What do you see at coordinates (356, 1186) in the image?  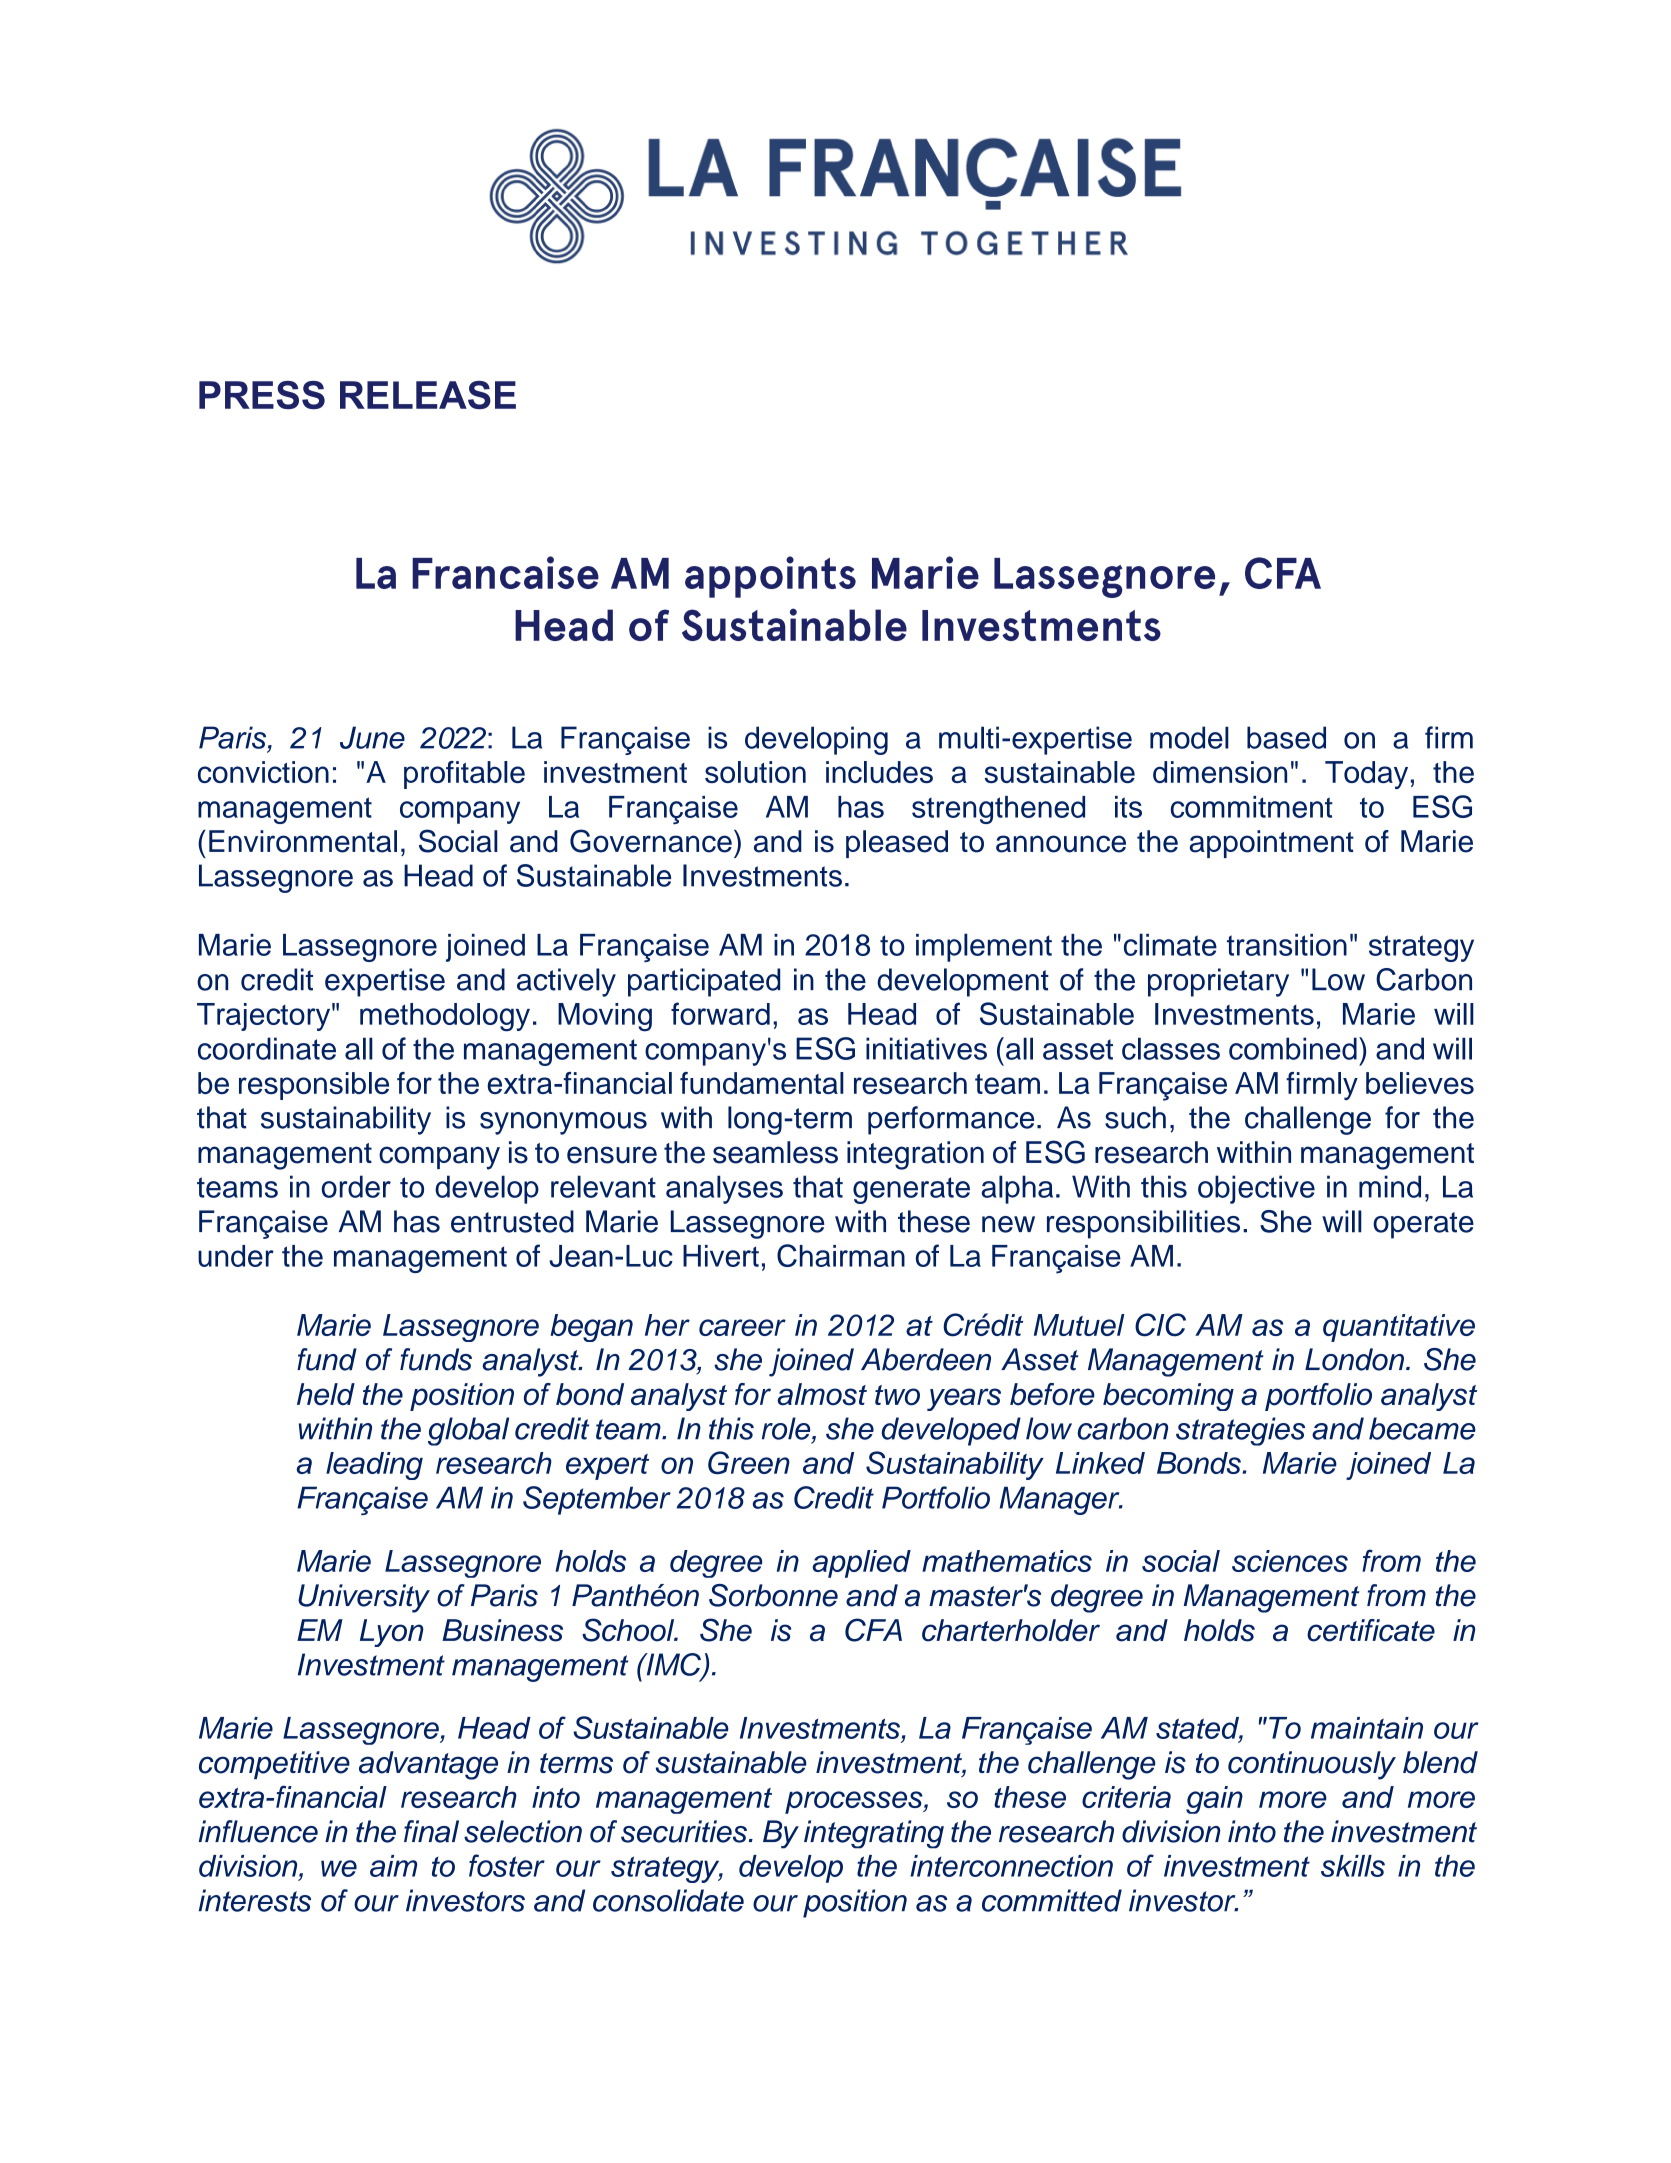 I see `order` at bounding box center [356, 1186].
